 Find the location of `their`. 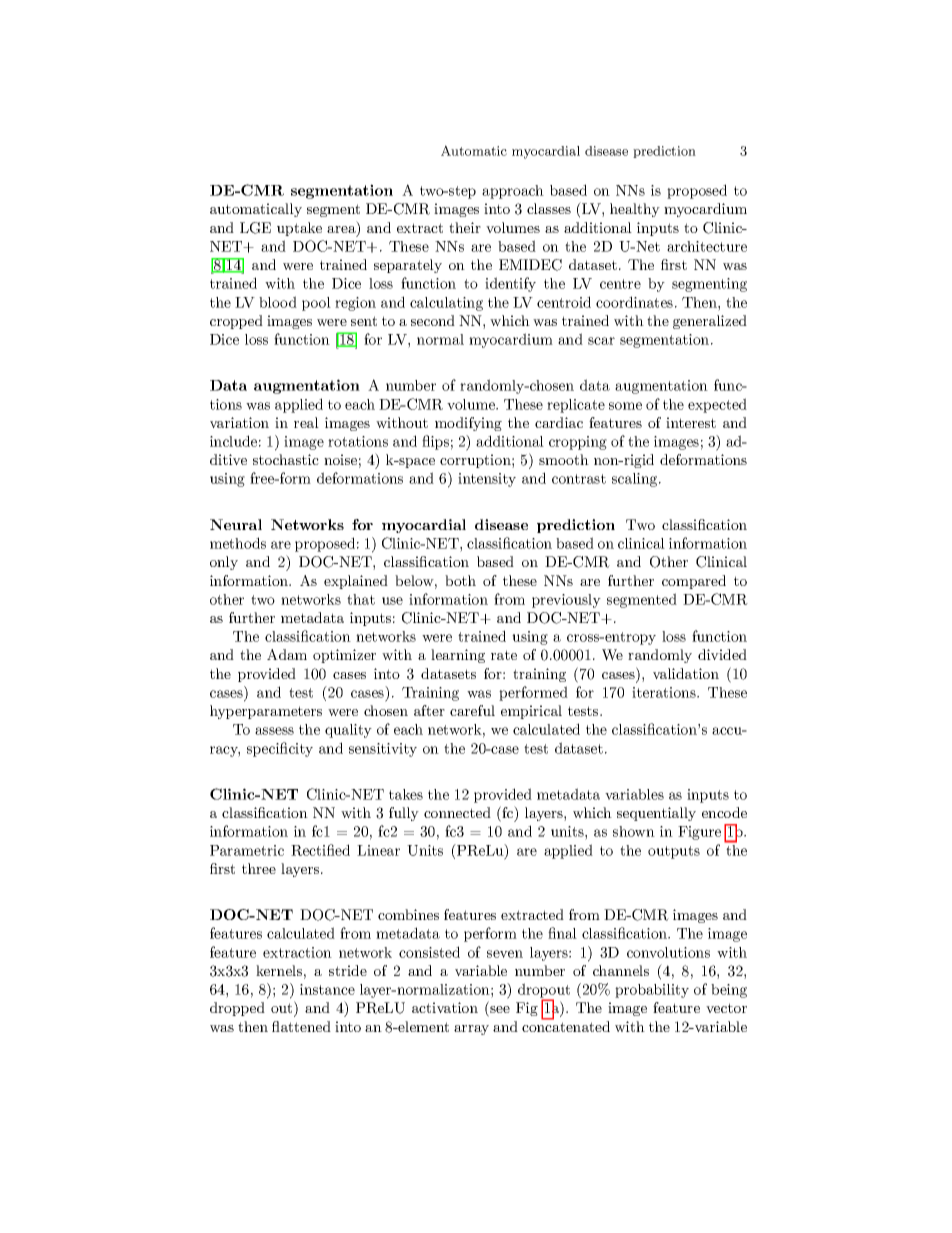

their is located at coordinates (465, 227).
